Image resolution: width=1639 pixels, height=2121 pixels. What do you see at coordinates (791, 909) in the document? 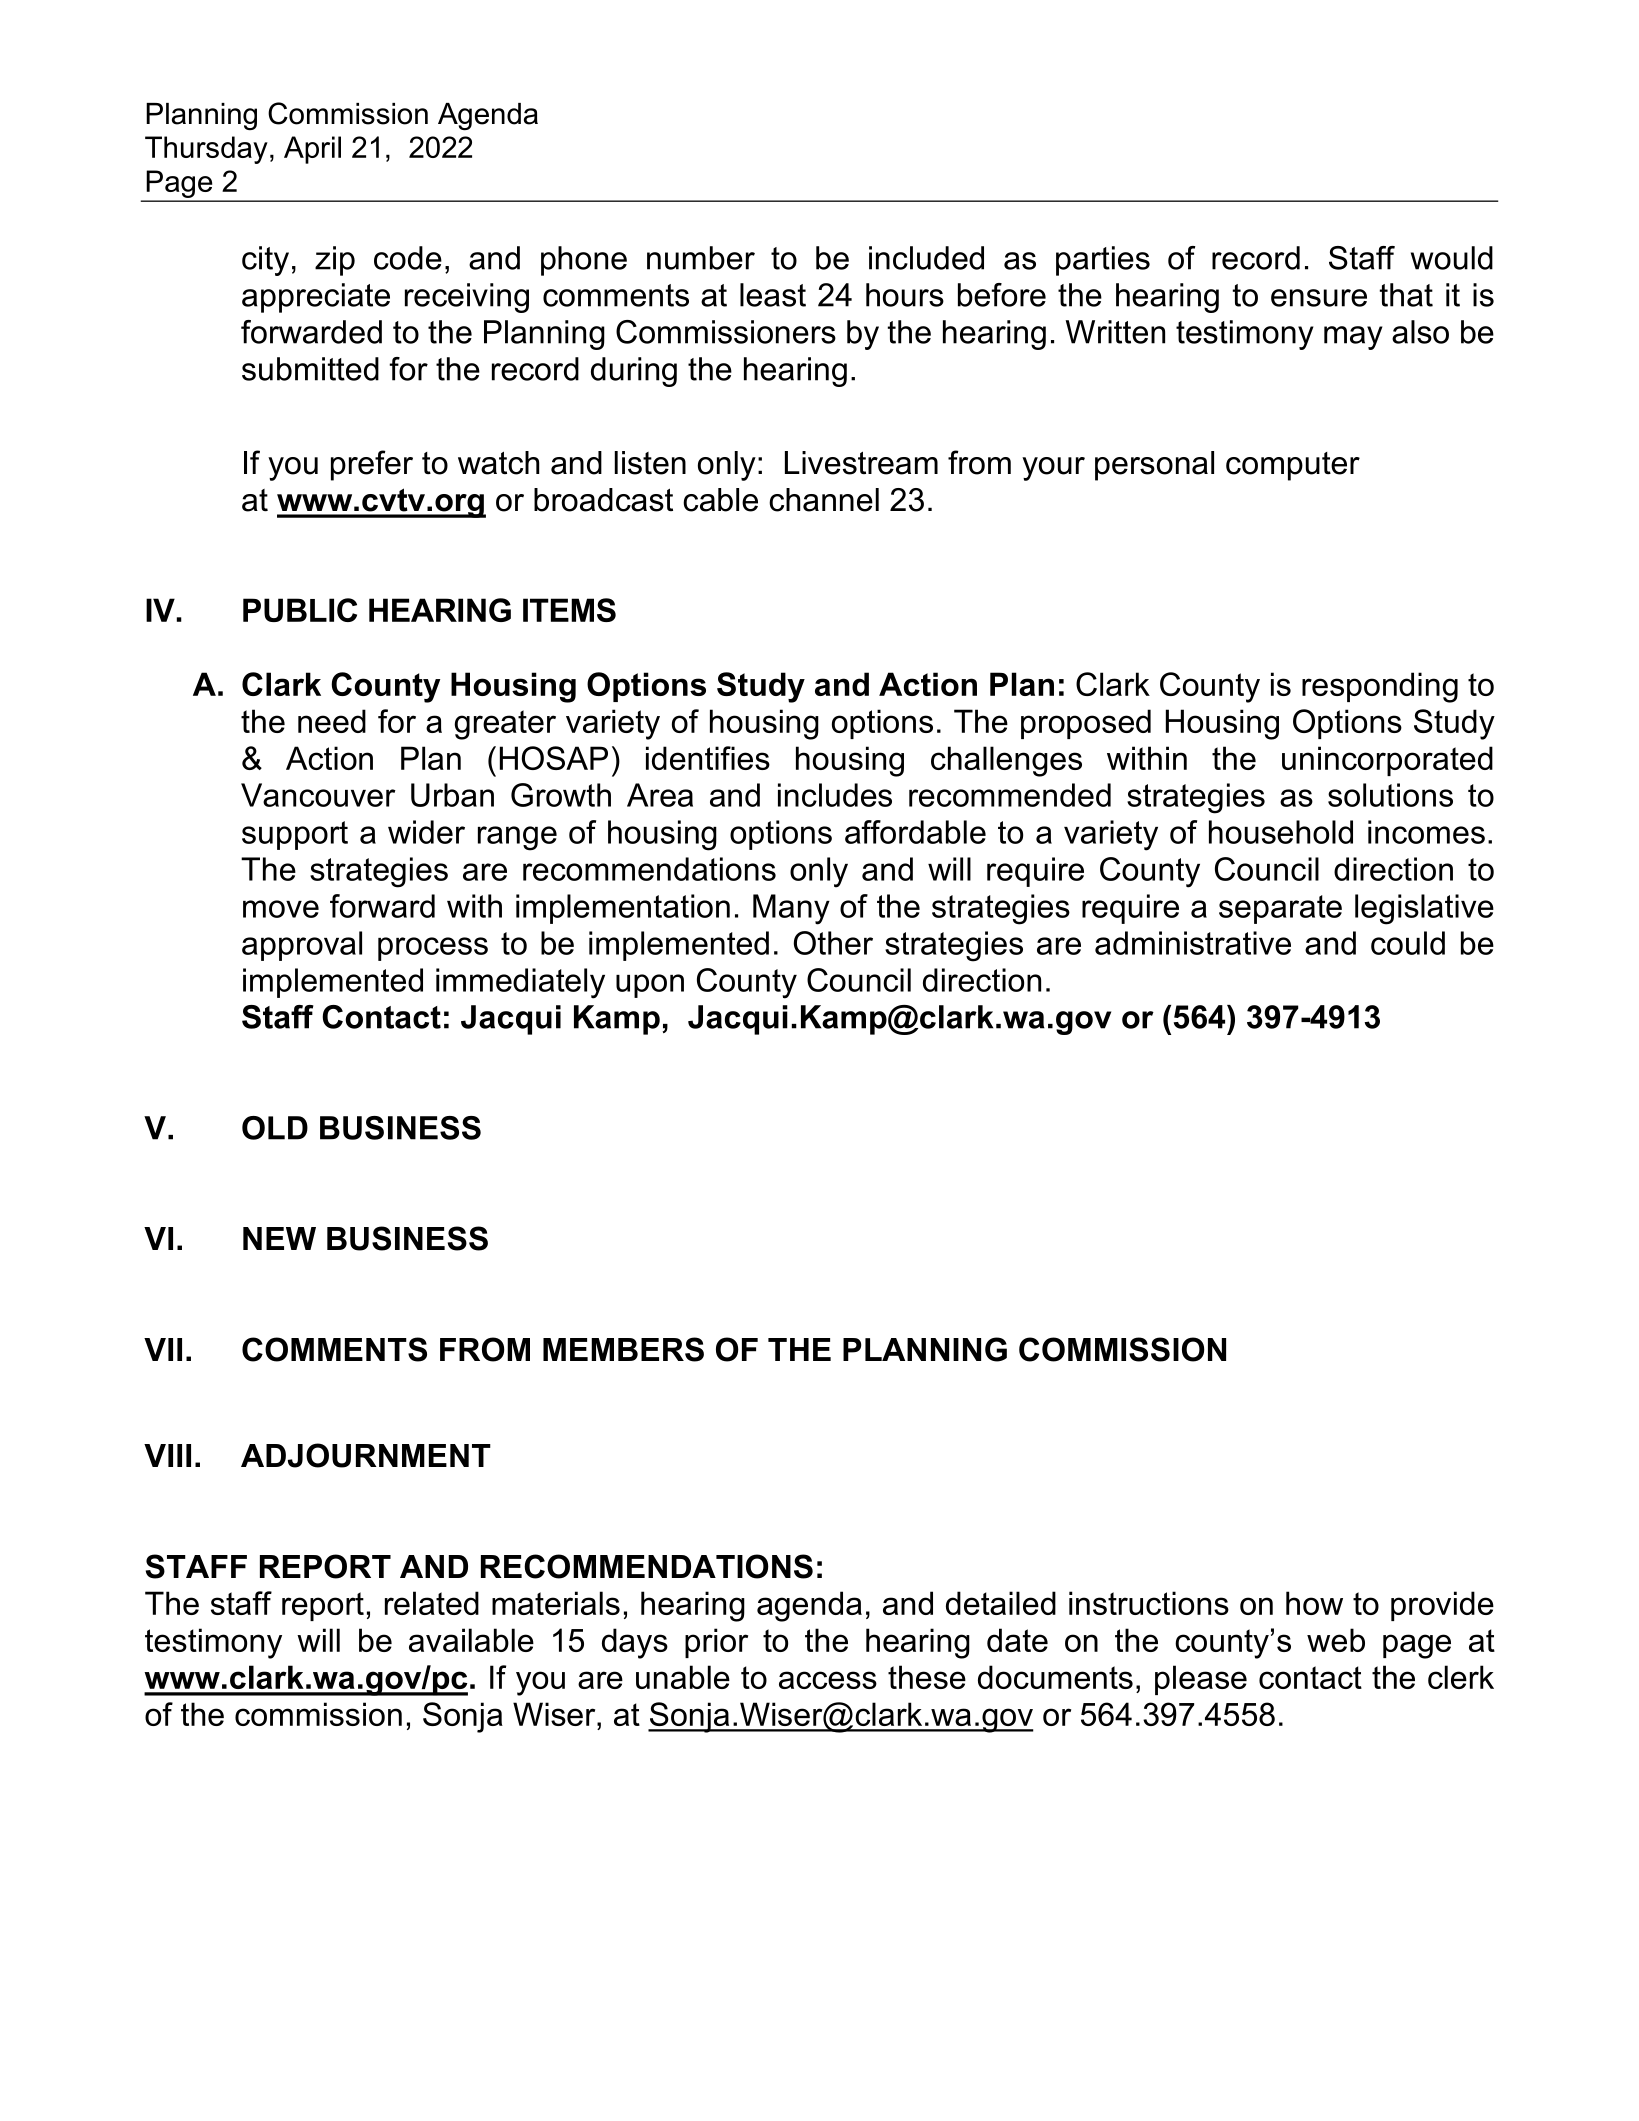
I see `Many` at bounding box center [791, 909].
